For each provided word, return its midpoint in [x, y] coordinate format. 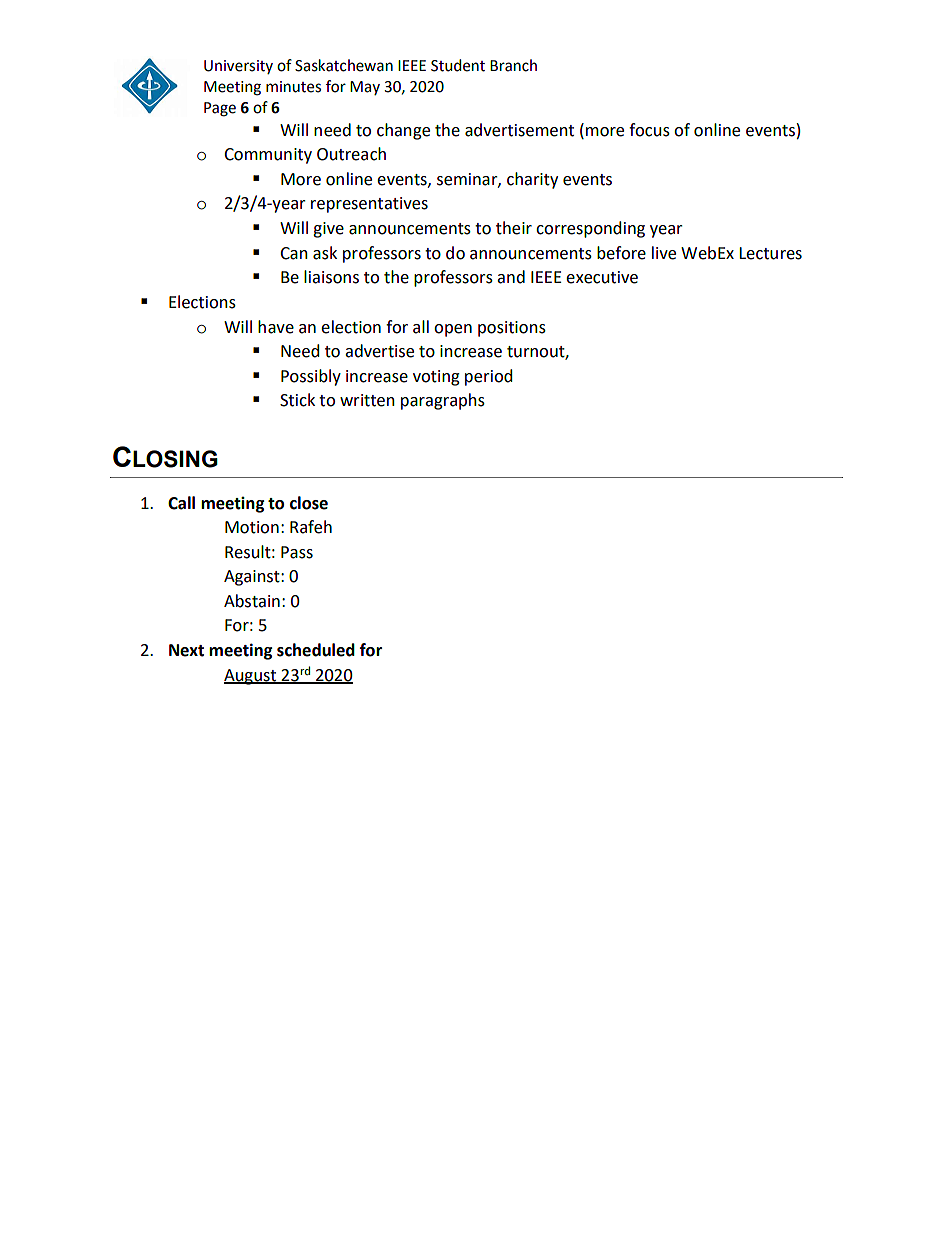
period [488, 377]
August [251, 677]
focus [649, 130]
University [238, 67]
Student [458, 65]
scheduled [316, 650]
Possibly [311, 377]
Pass [297, 552]
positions [512, 329]
